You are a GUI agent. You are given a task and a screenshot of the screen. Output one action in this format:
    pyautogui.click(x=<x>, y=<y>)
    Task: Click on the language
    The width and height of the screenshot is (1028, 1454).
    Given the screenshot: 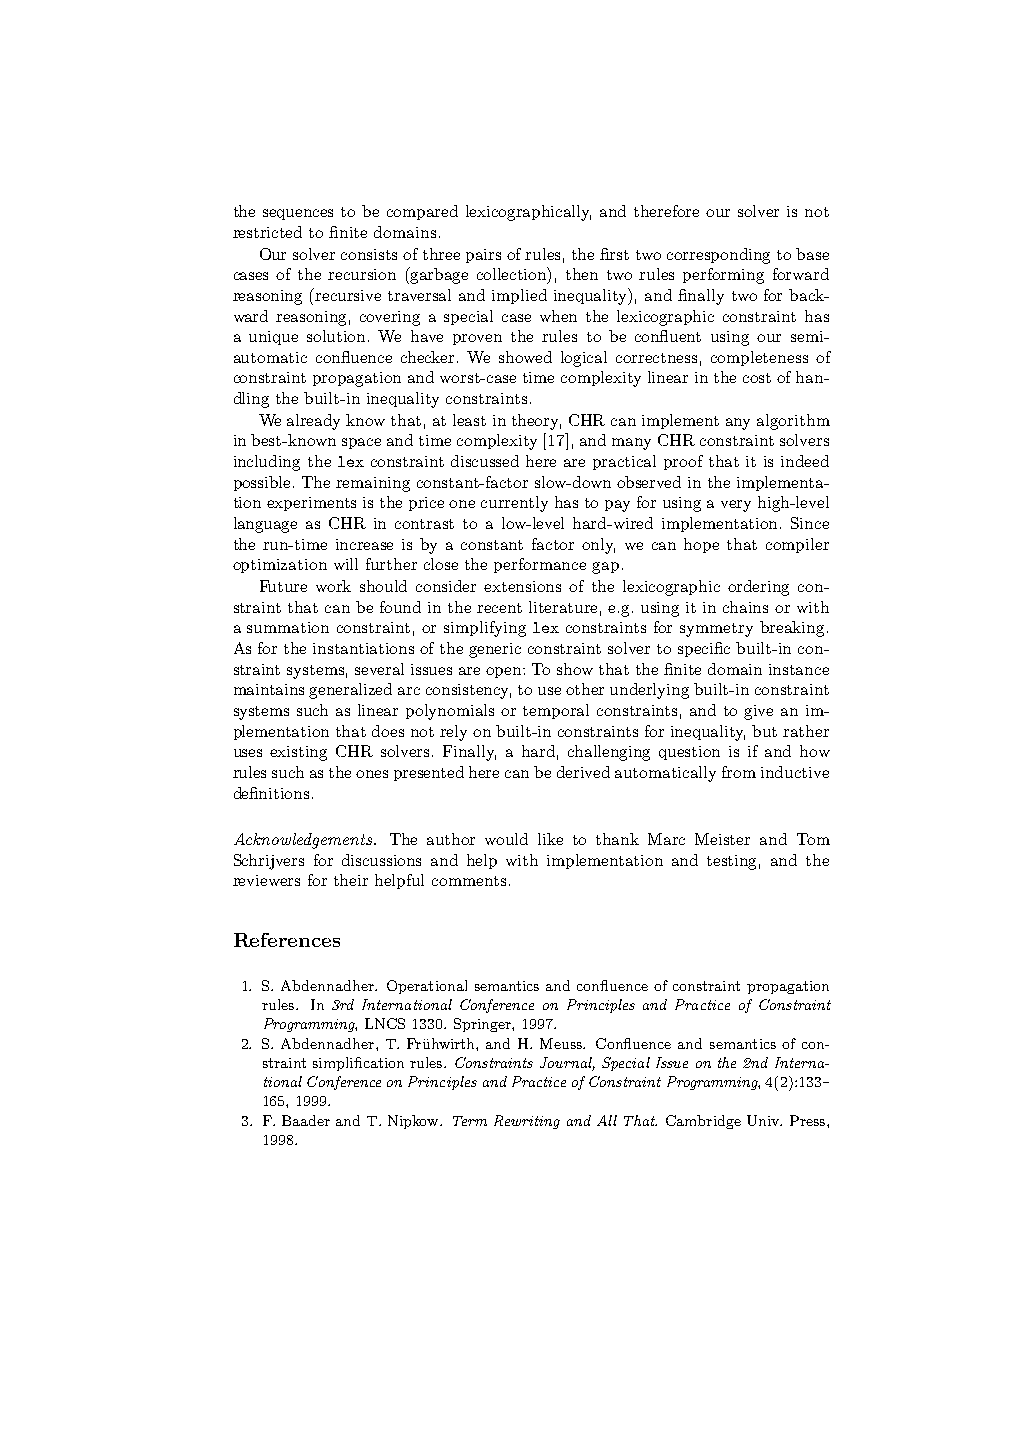 What is the action you would take?
    pyautogui.click(x=265, y=525)
